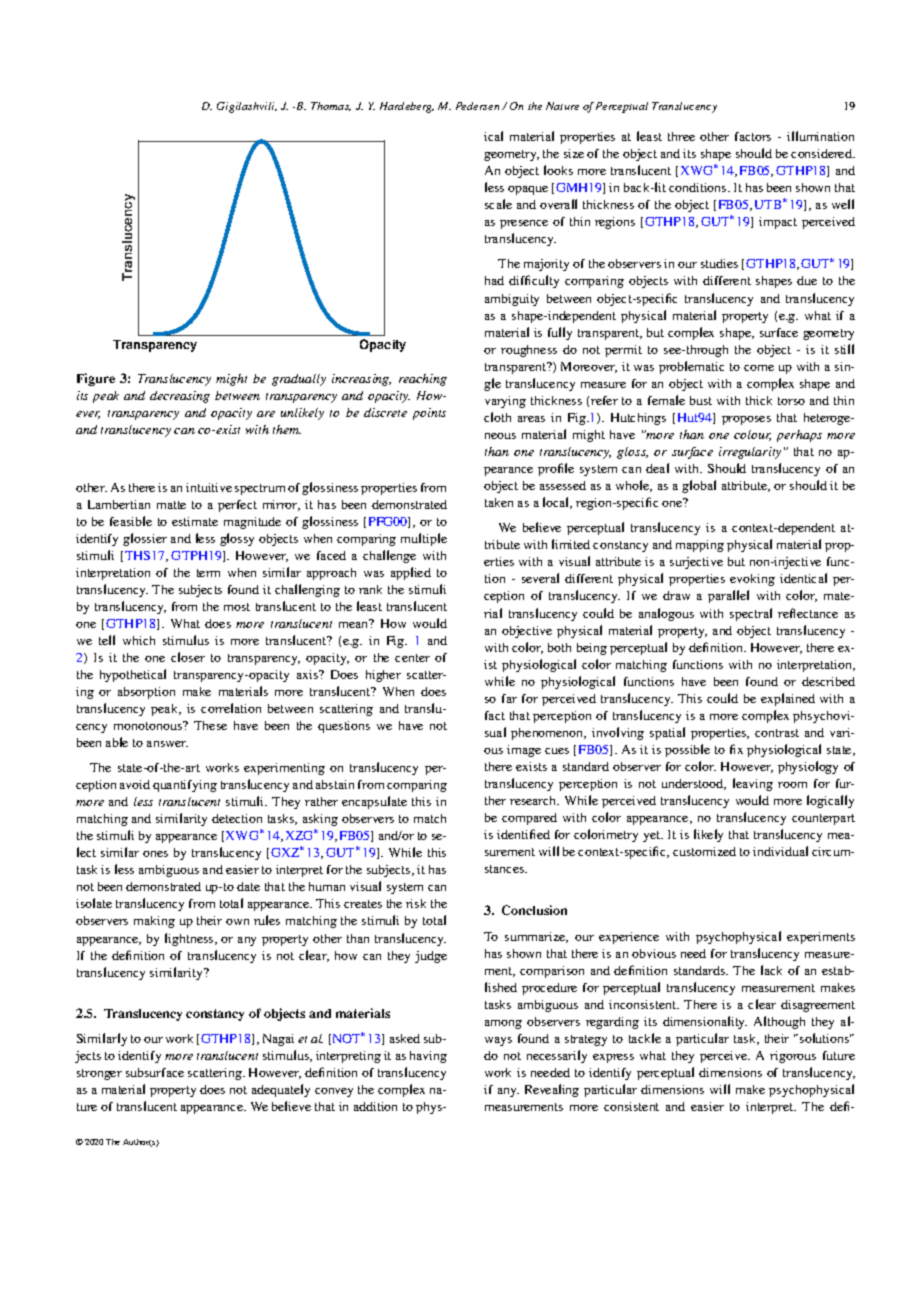 The height and width of the screenshot is (1308, 924). I want to click on individual, so click(780, 851).
